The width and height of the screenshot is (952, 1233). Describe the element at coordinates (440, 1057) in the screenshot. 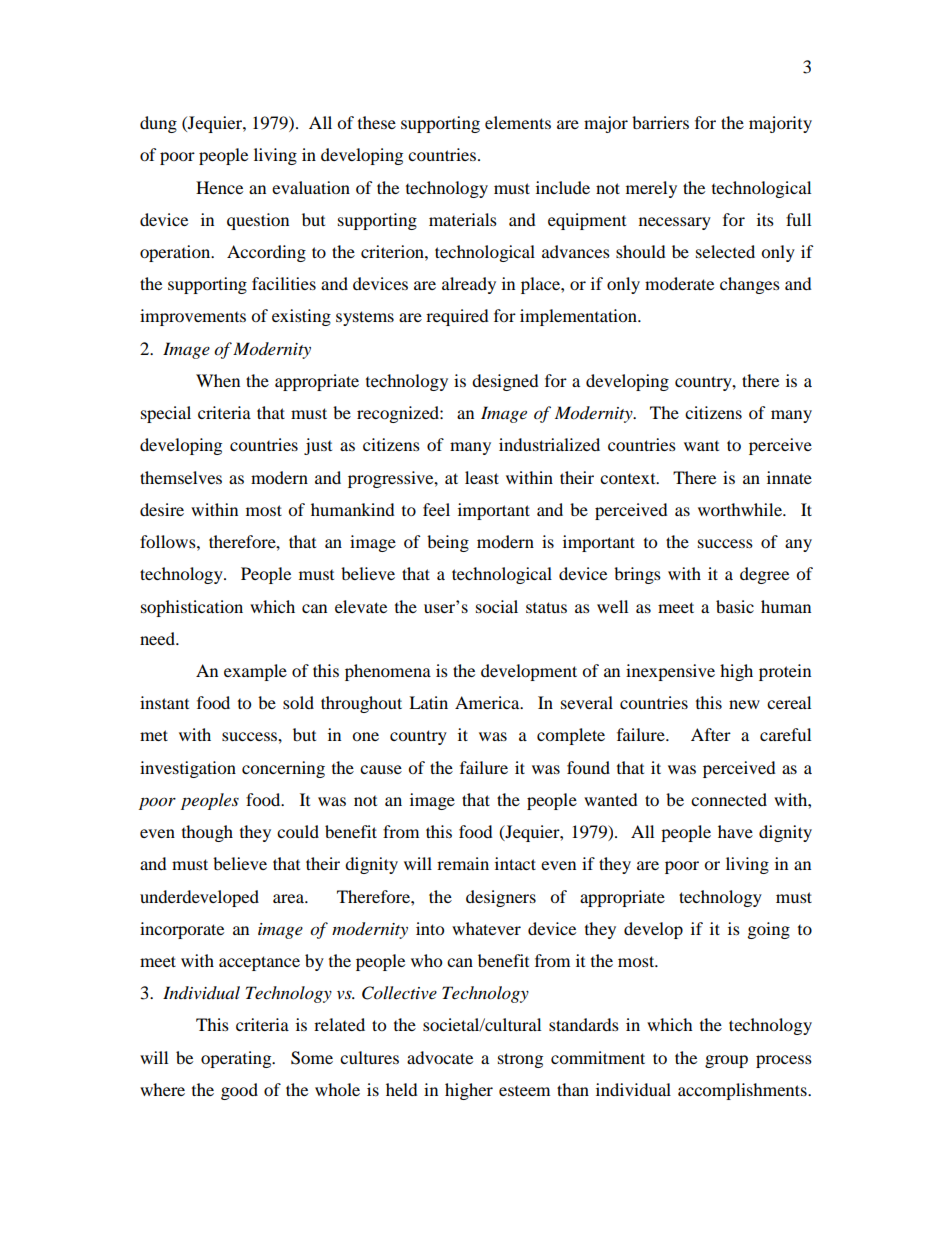

I see `advocate` at that location.
